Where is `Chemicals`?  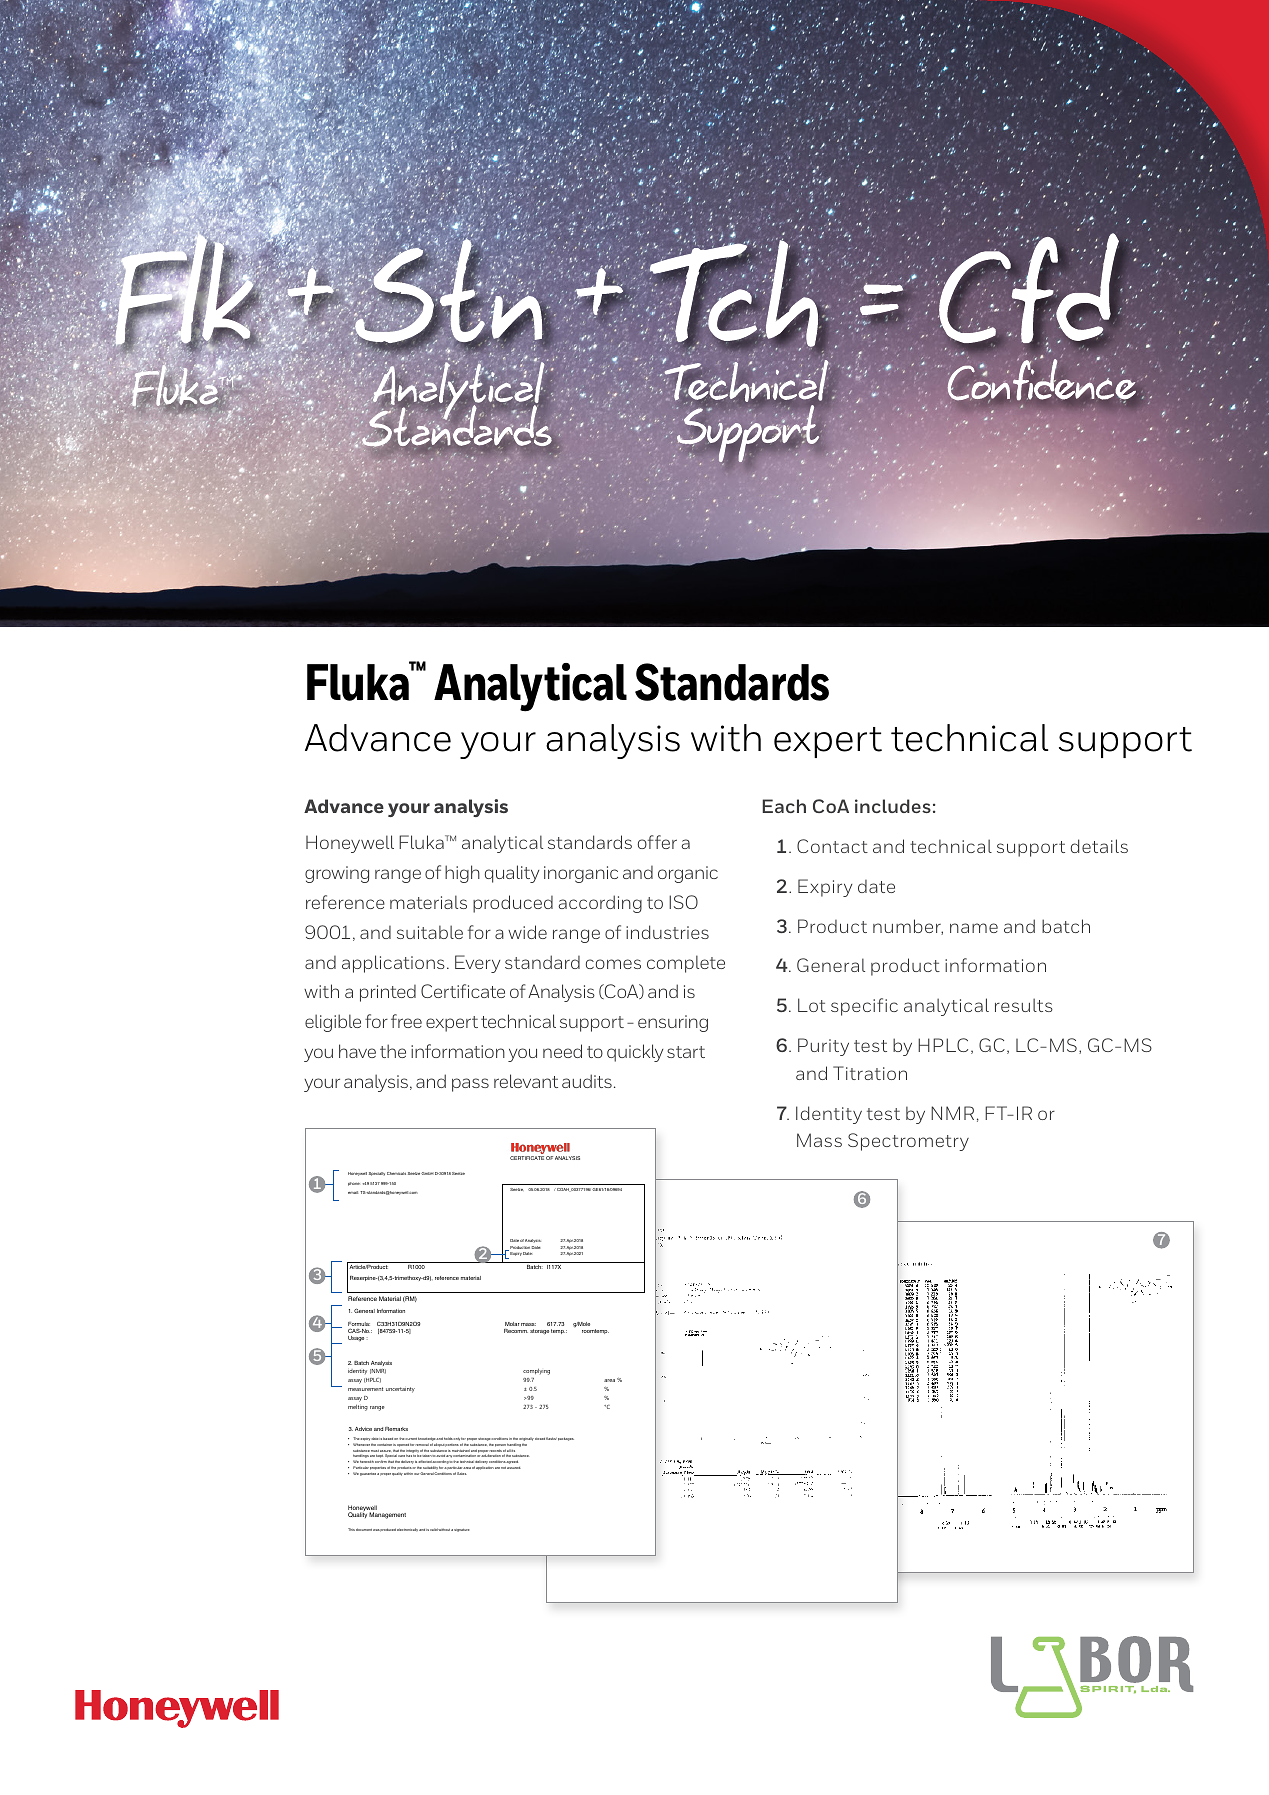
Chemicals is located at coordinates (396, 1173).
